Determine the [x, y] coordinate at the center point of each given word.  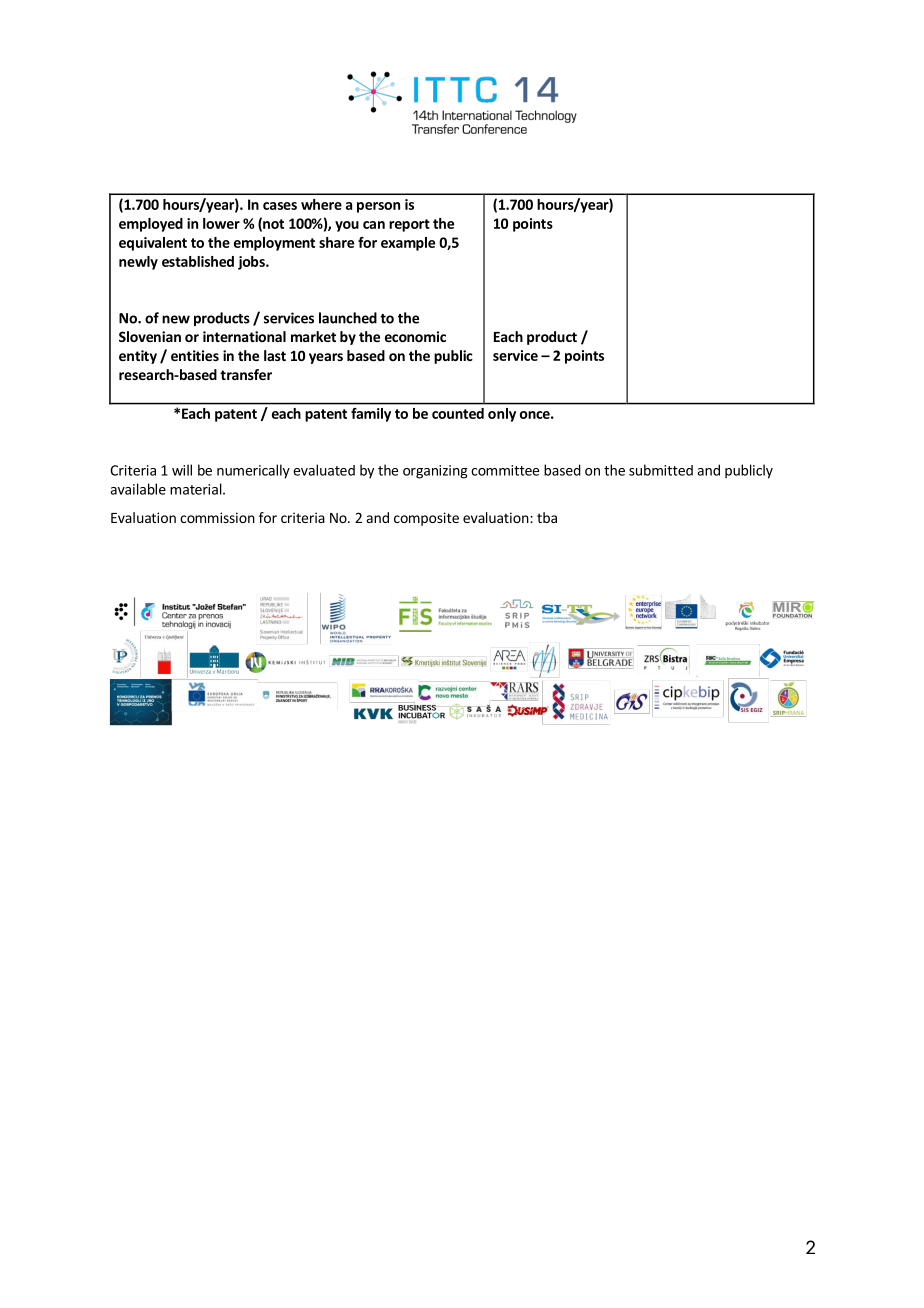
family [371, 415]
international [244, 336]
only [502, 415]
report [409, 225]
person [378, 207]
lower [221, 223]
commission [217, 517]
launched [348, 318]
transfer [246, 374]
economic [415, 336]
